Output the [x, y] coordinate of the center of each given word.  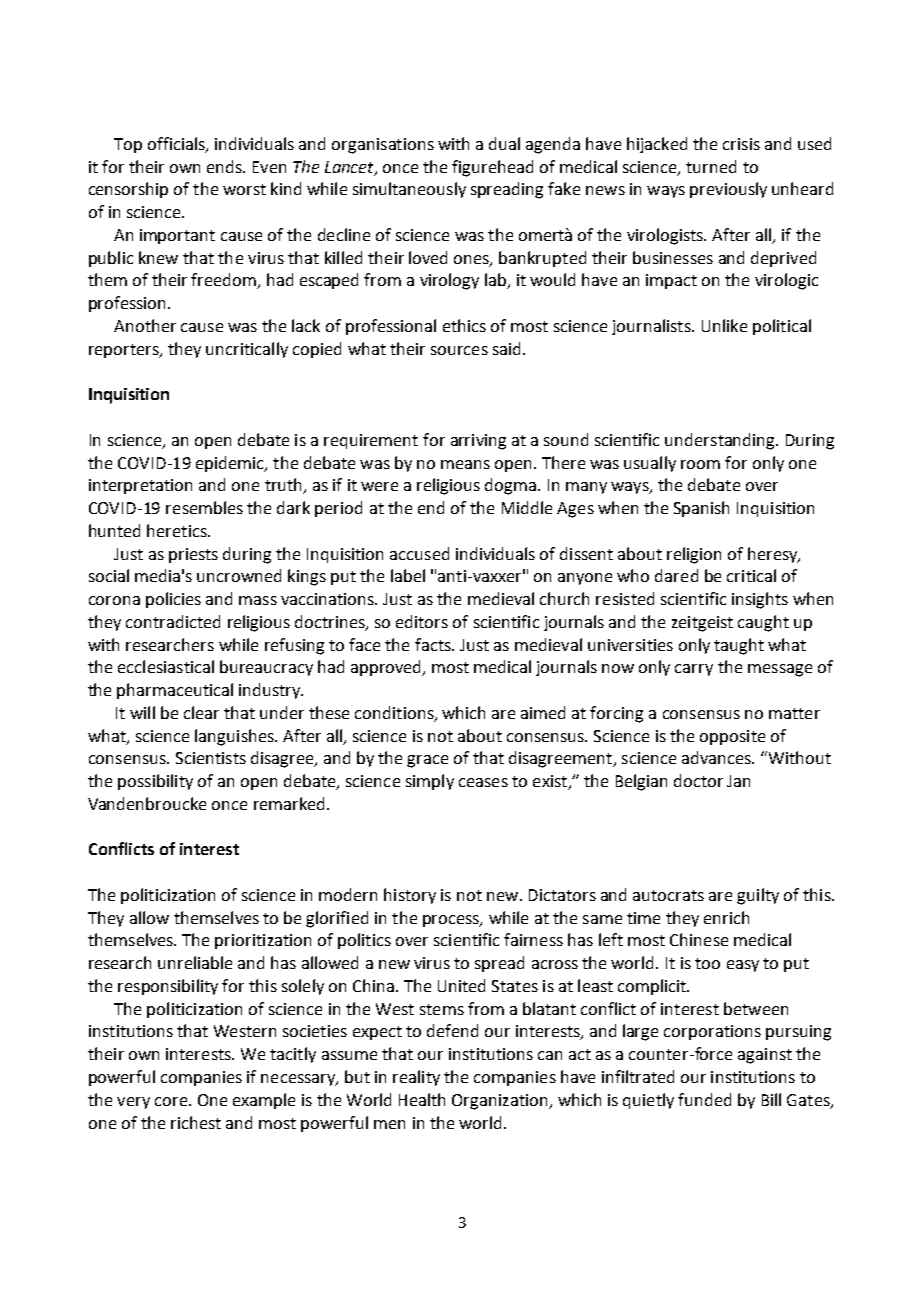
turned [711, 166]
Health [422, 1099]
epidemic [231, 464]
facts [434, 644]
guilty [758, 896]
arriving [478, 442]
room [700, 464]
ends [225, 166]
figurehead [492, 168]
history [410, 896]
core [171, 1101]
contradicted [173, 621]
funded [704, 1099]
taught [739, 646]
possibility [155, 782]
